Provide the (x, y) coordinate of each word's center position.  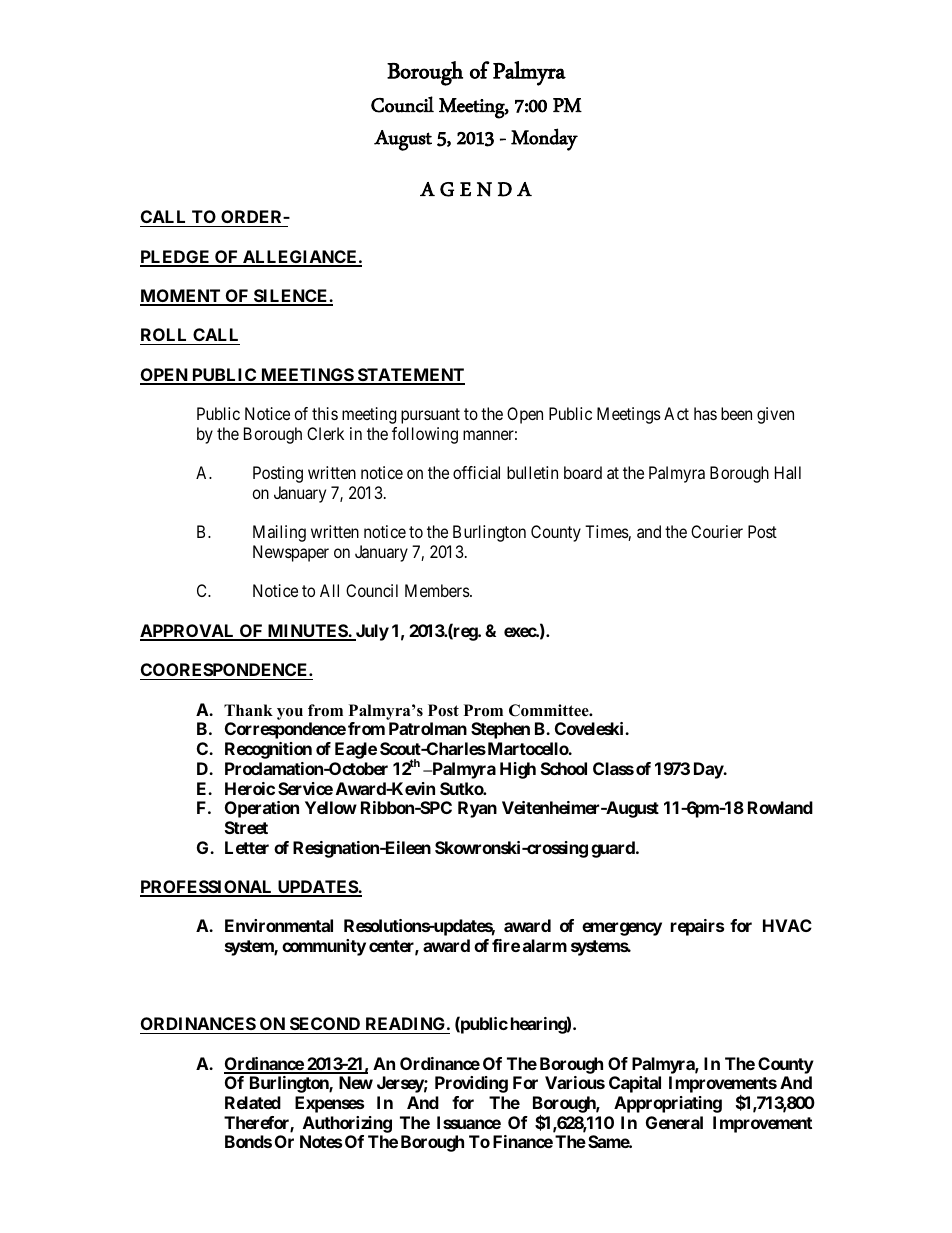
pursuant (430, 416)
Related (253, 1102)
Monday (544, 139)
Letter (247, 847)
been (736, 413)
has (705, 413)
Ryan (477, 809)
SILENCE (290, 297)
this (325, 413)
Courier (717, 531)
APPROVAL (188, 632)
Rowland (780, 807)
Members (438, 590)
